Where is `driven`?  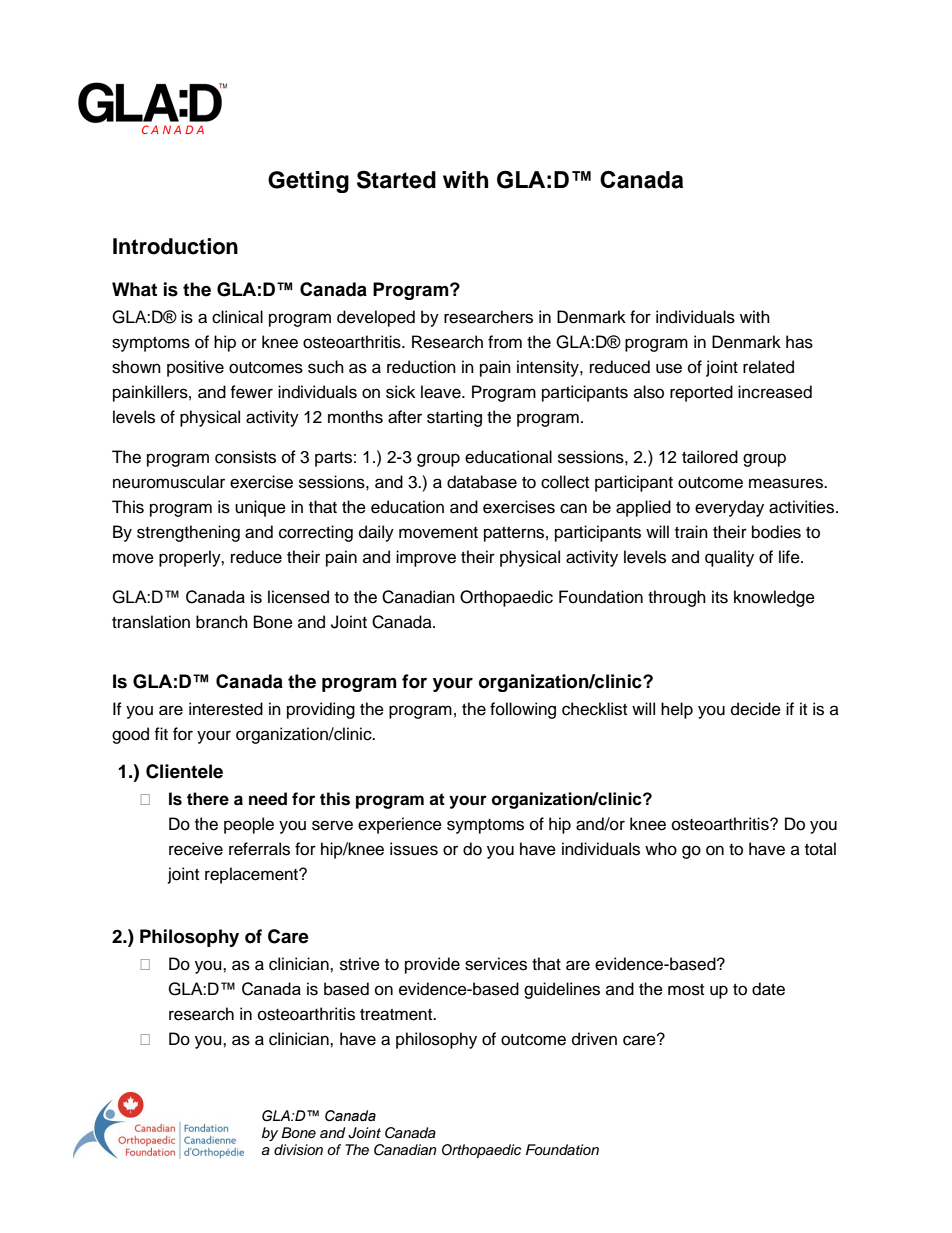
driven is located at coordinates (594, 1039).
